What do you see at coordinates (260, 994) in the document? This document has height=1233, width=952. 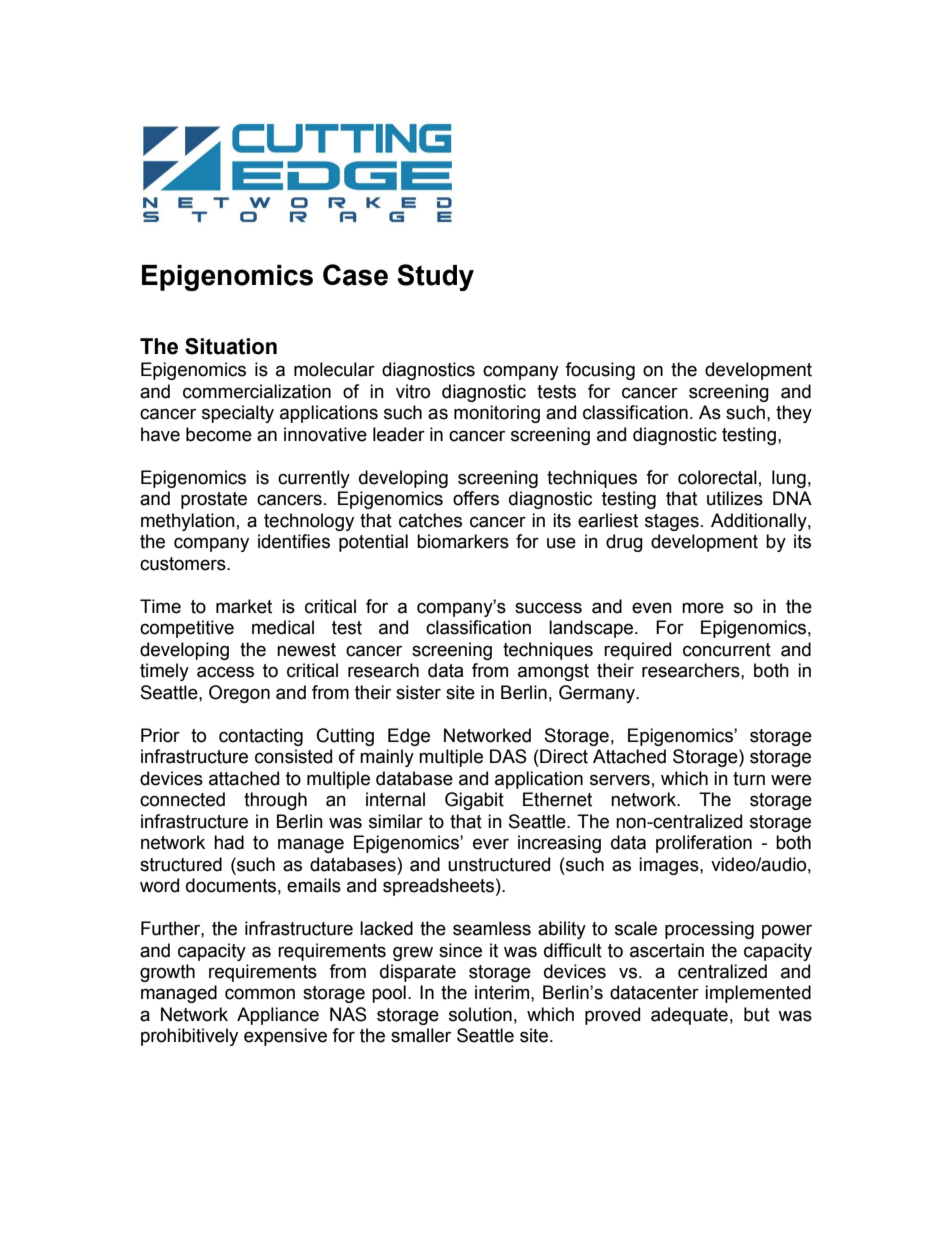 I see `common` at bounding box center [260, 994].
